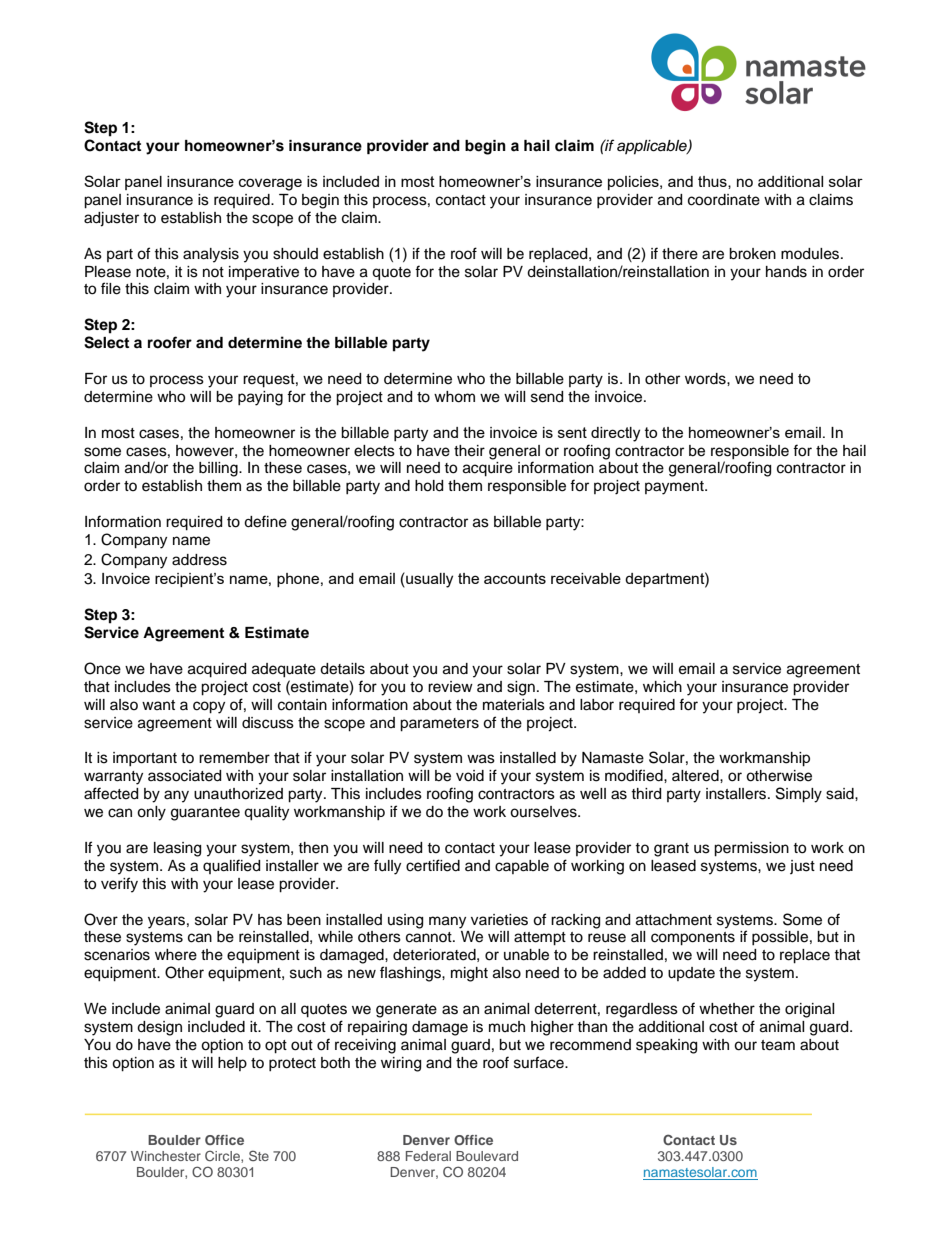  What do you see at coordinates (211, 255) in the image?
I see `analysis` at bounding box center [211, 255].
